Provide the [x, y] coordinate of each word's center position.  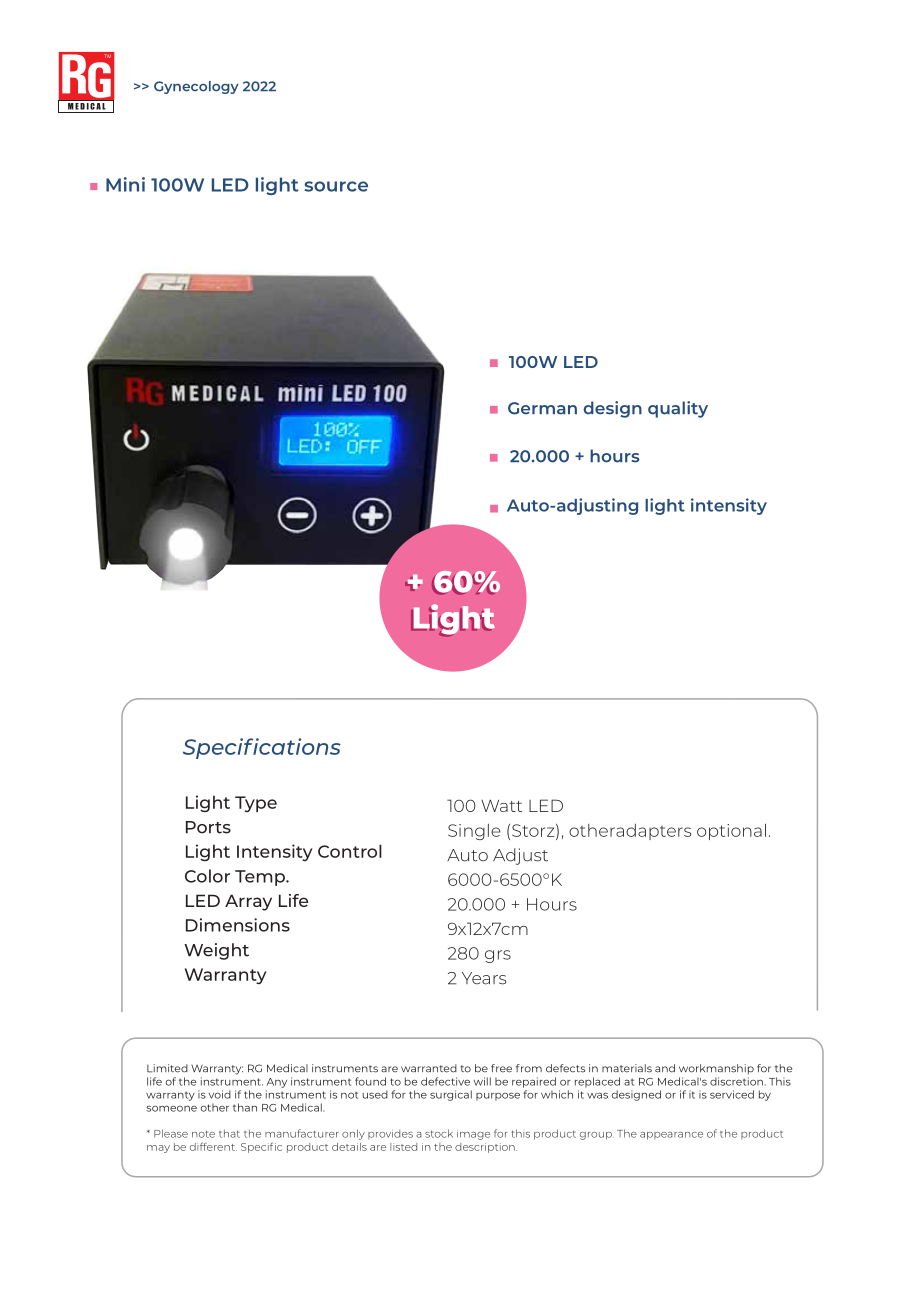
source [336, 186]
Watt [501, 805]
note [203, 1134]
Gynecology [196, 87]
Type [256, 804]
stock [439, 1133]
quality [678, 409]
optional [731, 832]
